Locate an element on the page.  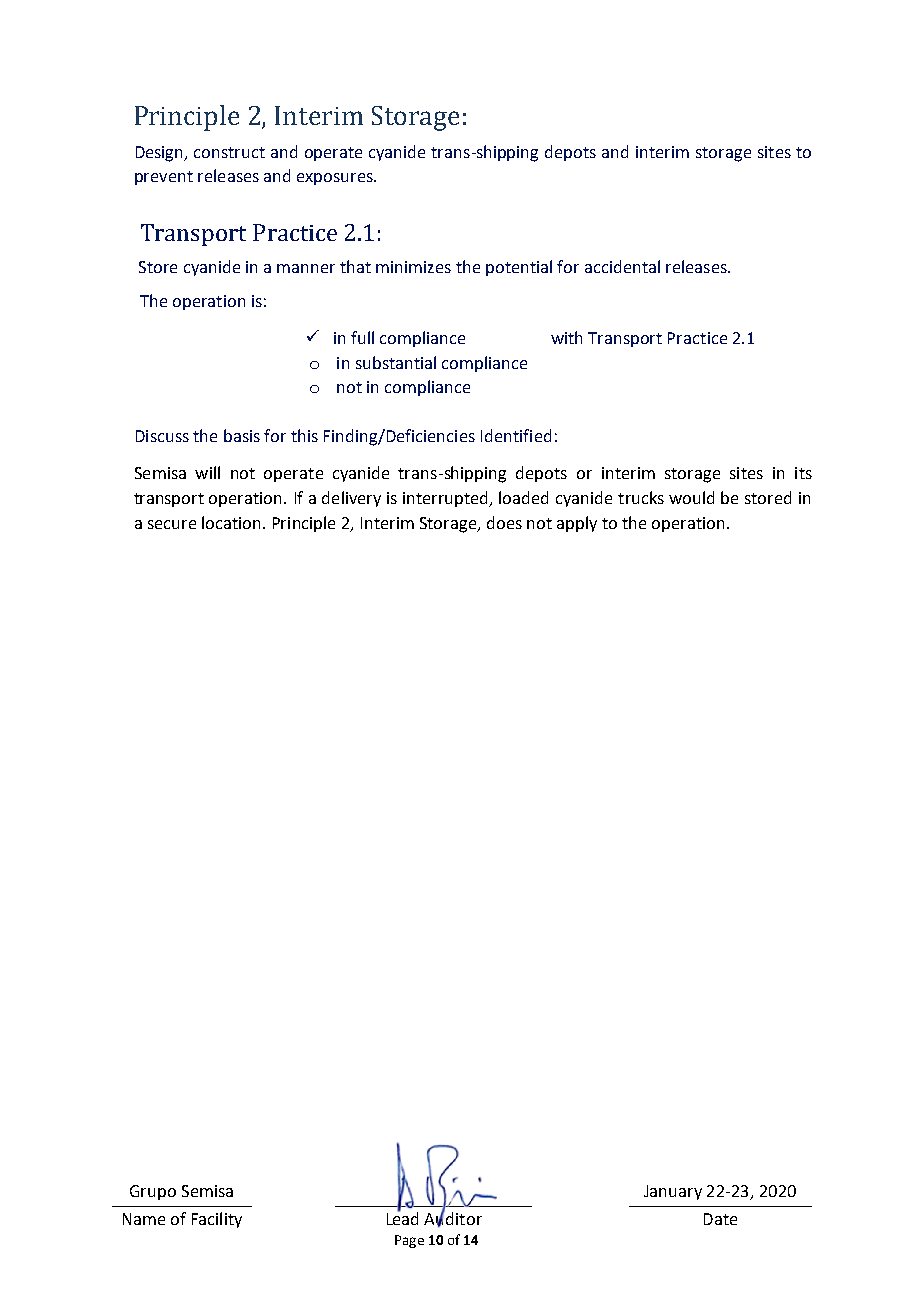
does is located at coordinates (504, 522).
